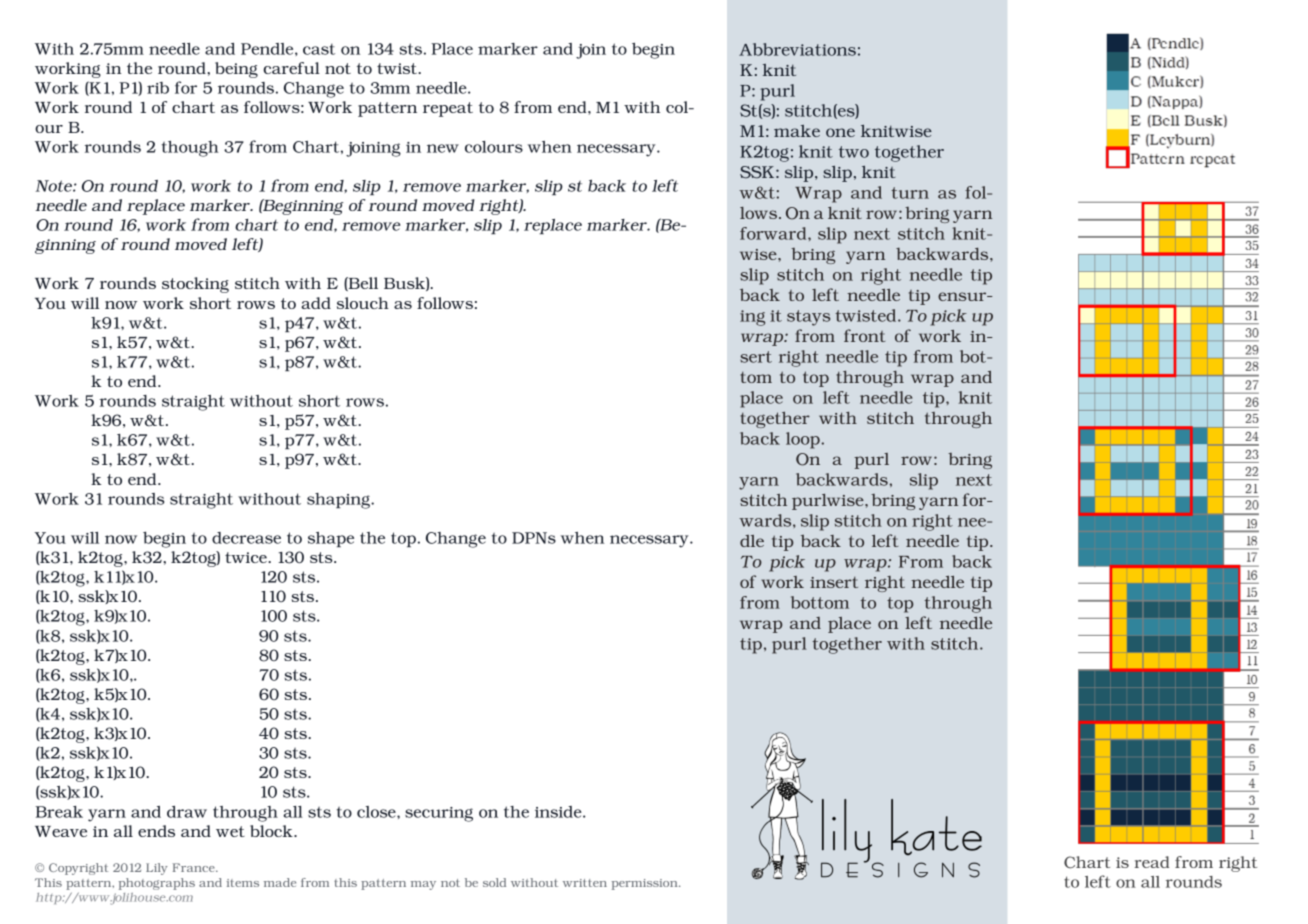 Image resolution: width=1308 pixels, height=924 pixels. What do you see at coordinates (247, 557) in the screenshot?
I see `twice` at bounding box center [247, 557].
